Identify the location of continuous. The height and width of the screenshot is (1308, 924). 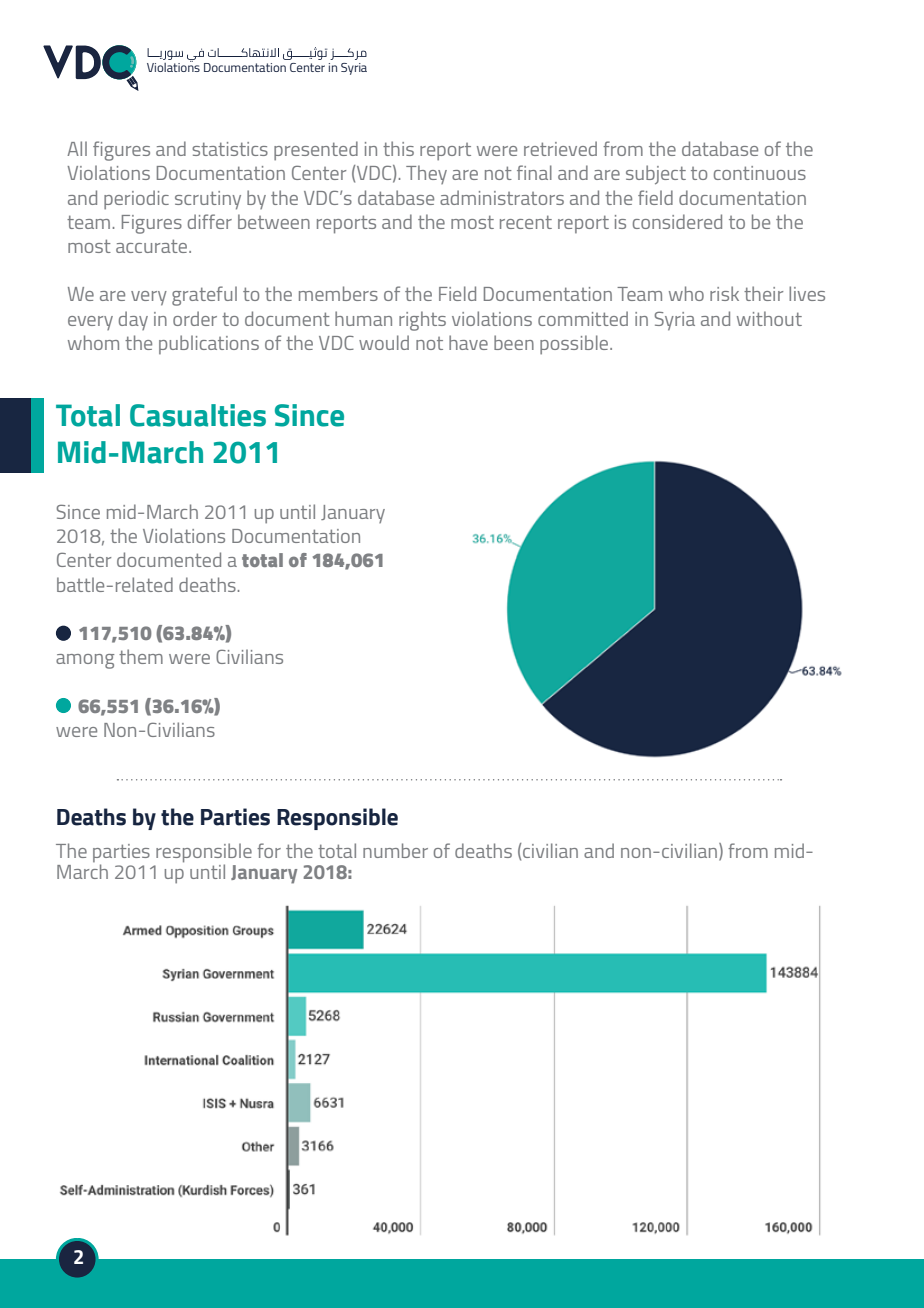
(760, 173).
